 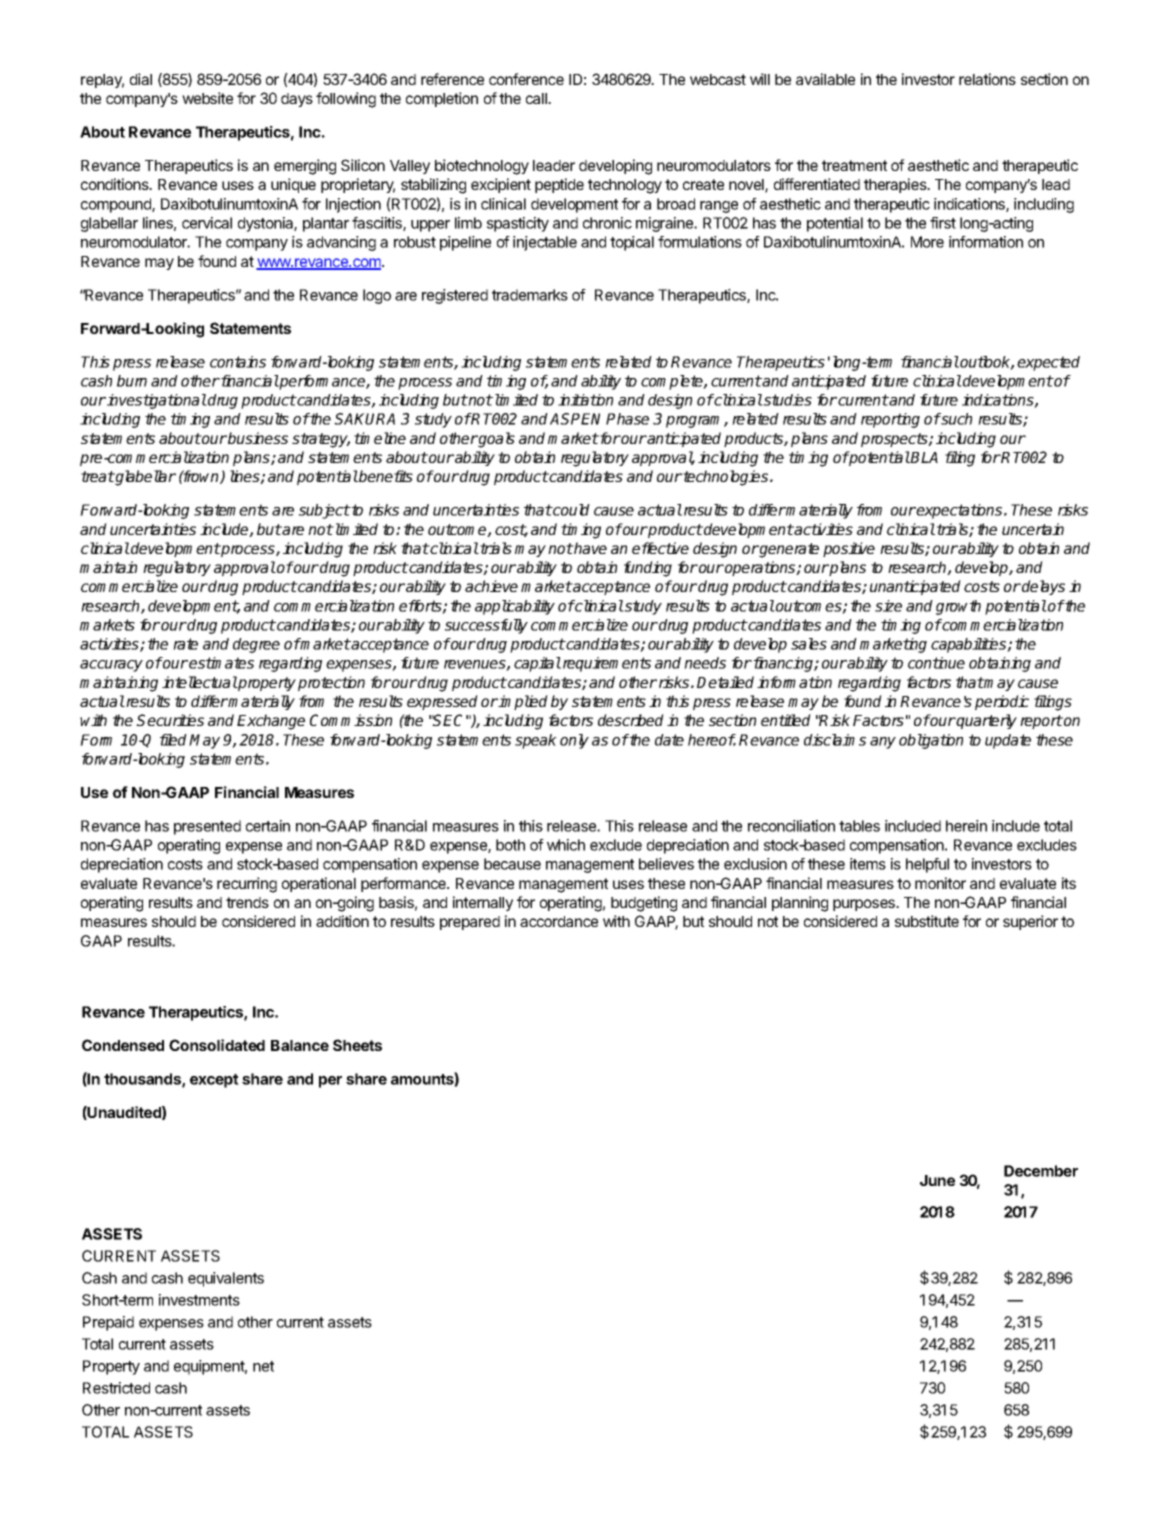 What do you see at coordinates (931, 741) in the screenshot?
I see `obligation` at bounding box center [931, 741].
